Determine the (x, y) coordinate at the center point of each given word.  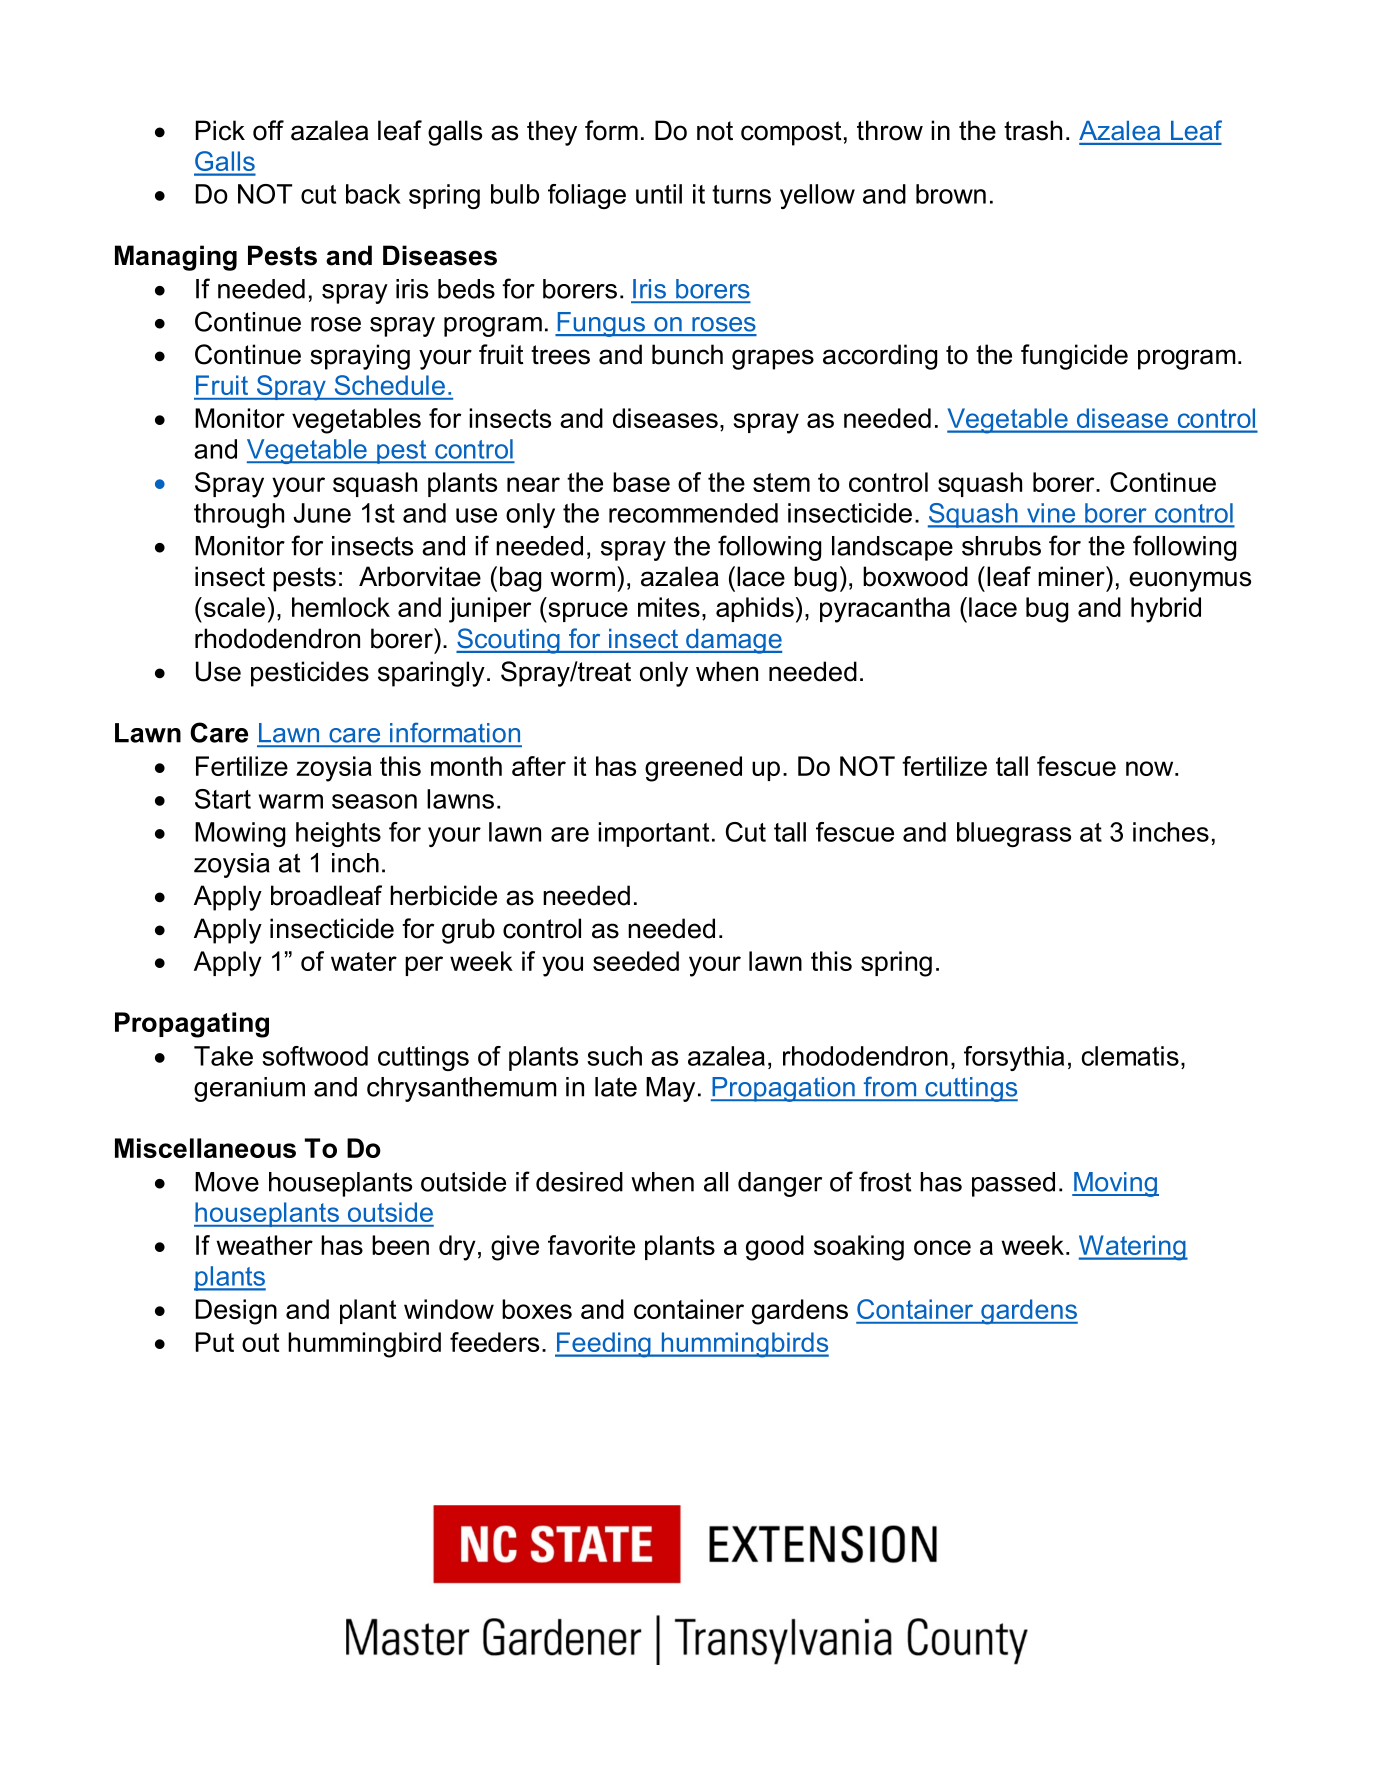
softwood (315, 1056)
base (641, 482)
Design (236, 1312)
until (659, 194)
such (614, 1056)
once (942, 1247)
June (322, 513)
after (539, 766)
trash (1033, 130)
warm (291, 801)
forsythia (1014, 1058)
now (1151, 768)
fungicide (1074, 357)
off (268, 130)
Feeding (604, 1345)
